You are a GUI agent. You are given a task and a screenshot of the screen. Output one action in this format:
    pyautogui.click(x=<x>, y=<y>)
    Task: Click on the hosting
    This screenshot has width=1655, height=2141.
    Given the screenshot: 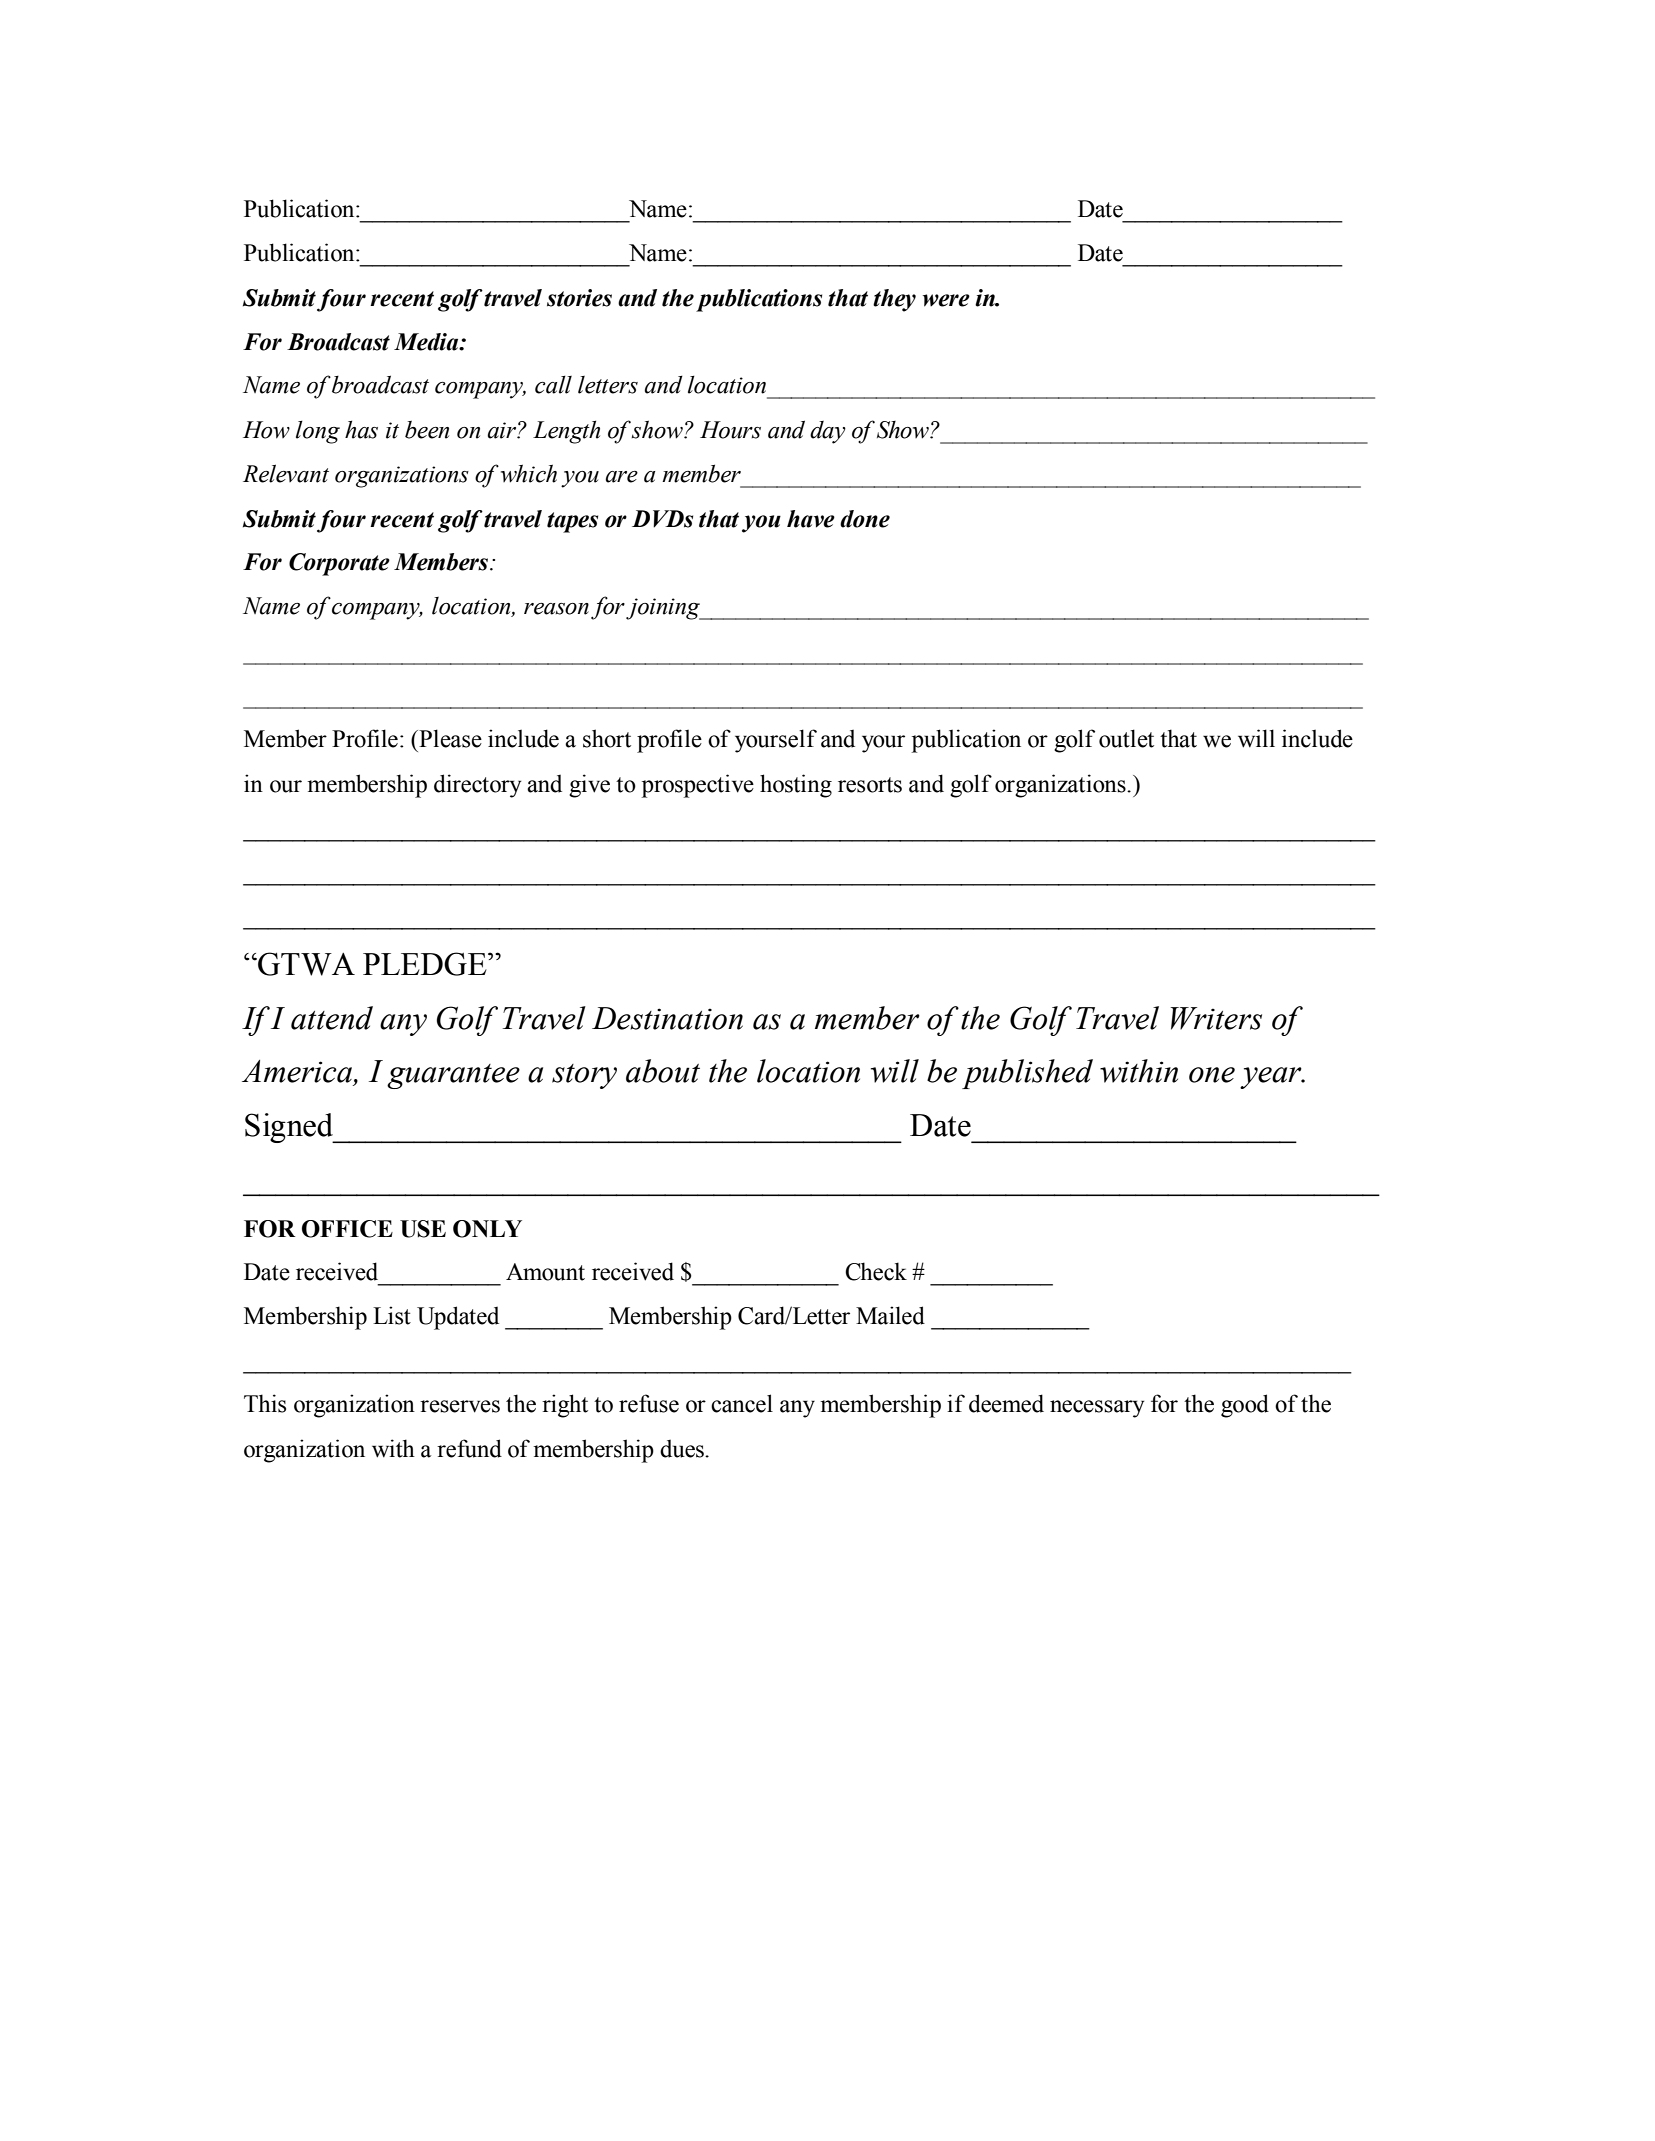 What is the action you would take?
    pyautogui.click(x=796, y=786)
